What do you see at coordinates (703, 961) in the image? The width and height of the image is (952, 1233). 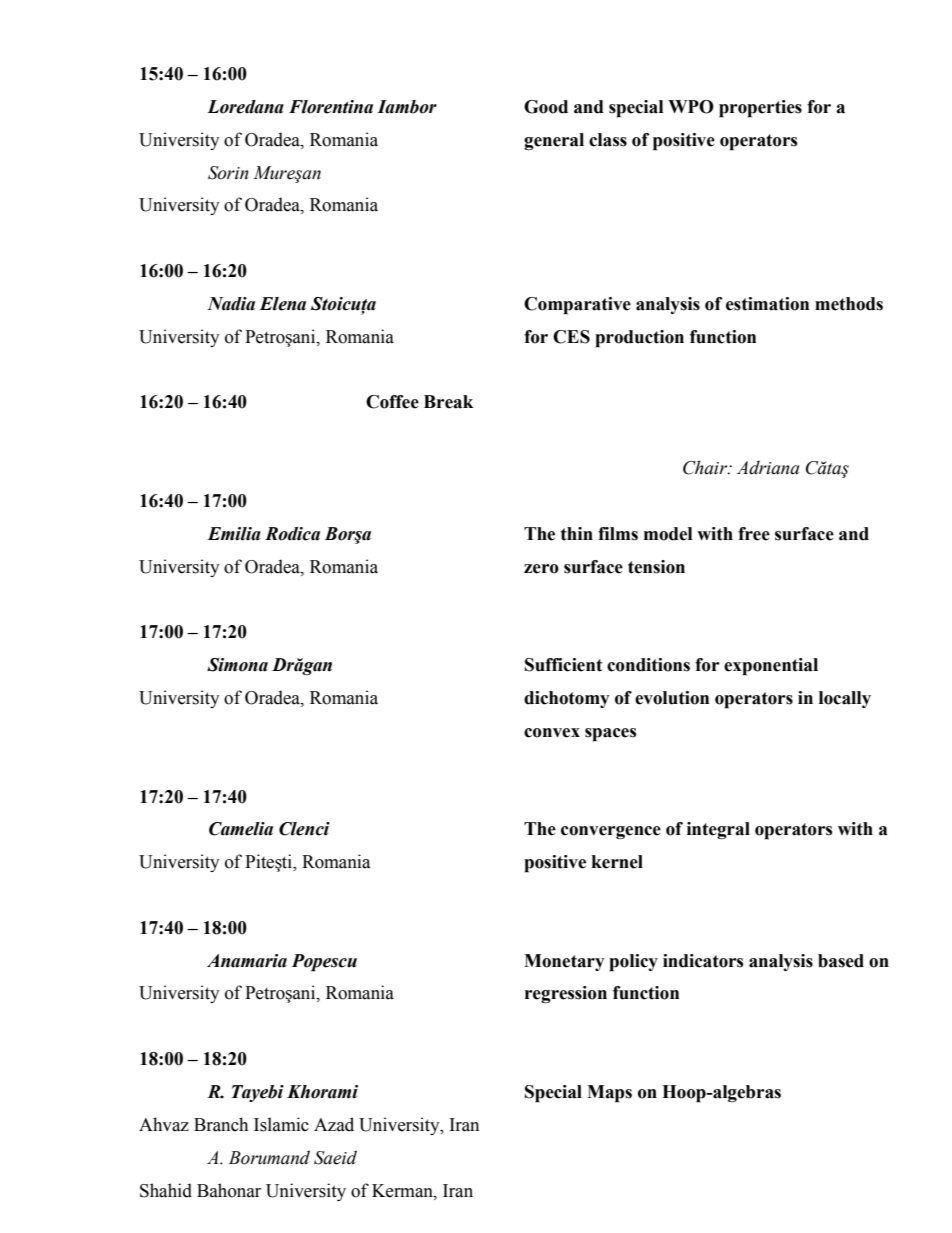 I see `indicators` at bounding box center [703, 961].
